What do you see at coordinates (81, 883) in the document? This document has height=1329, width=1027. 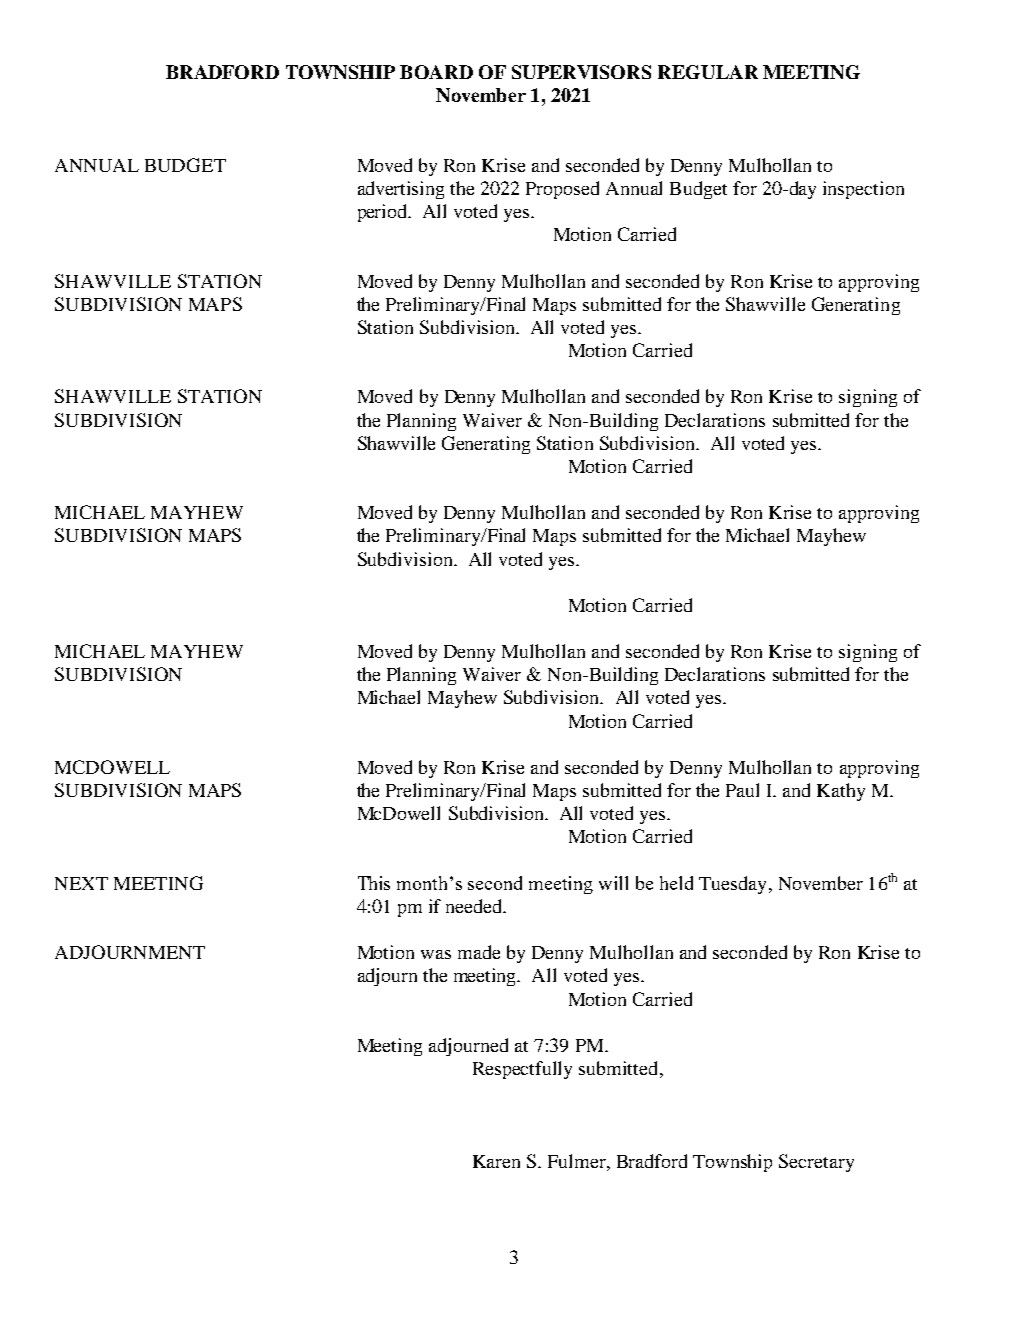 I see `NEXT` at bounding box center [81, 883].
